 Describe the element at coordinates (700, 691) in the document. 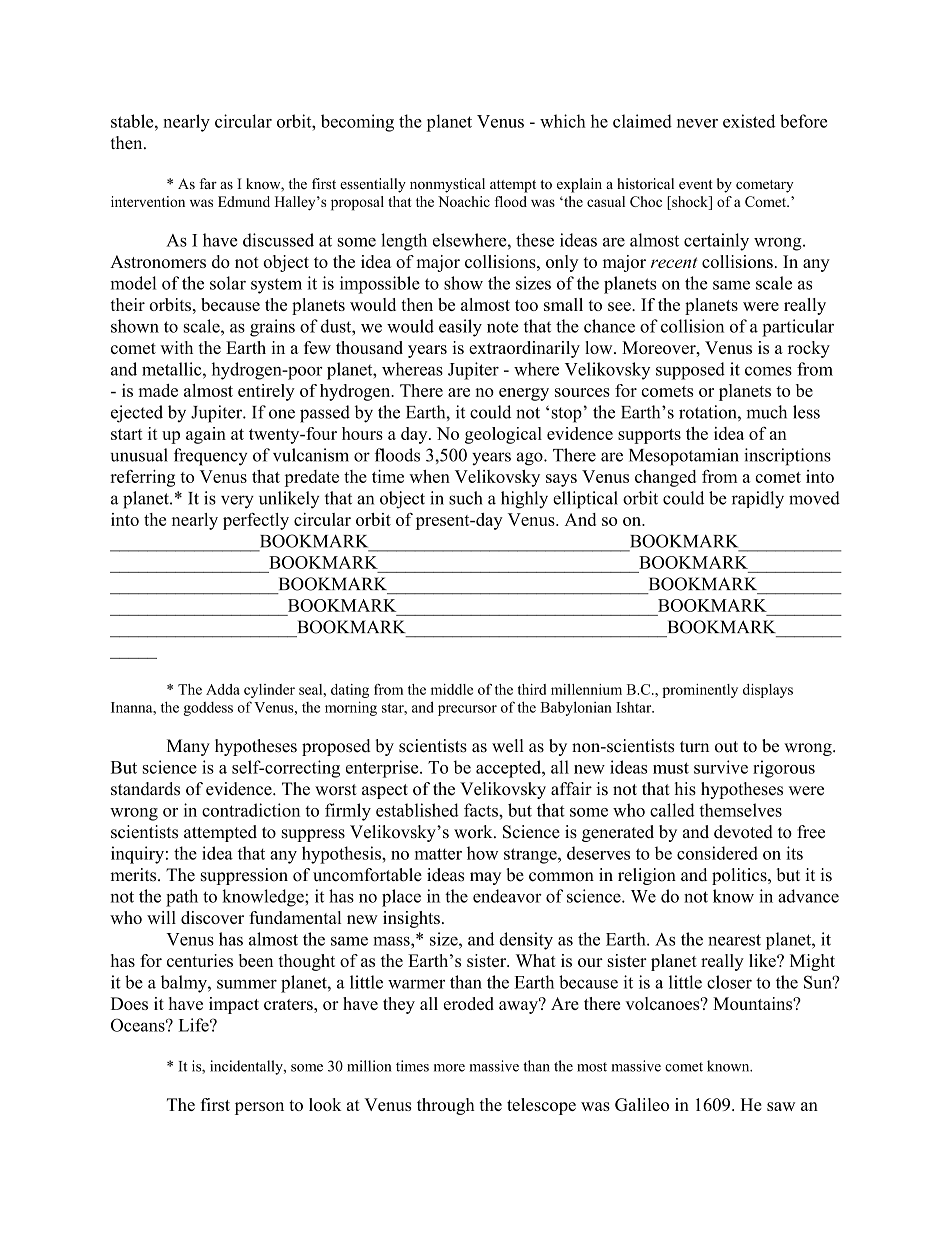

I see `prominently` at that location.
